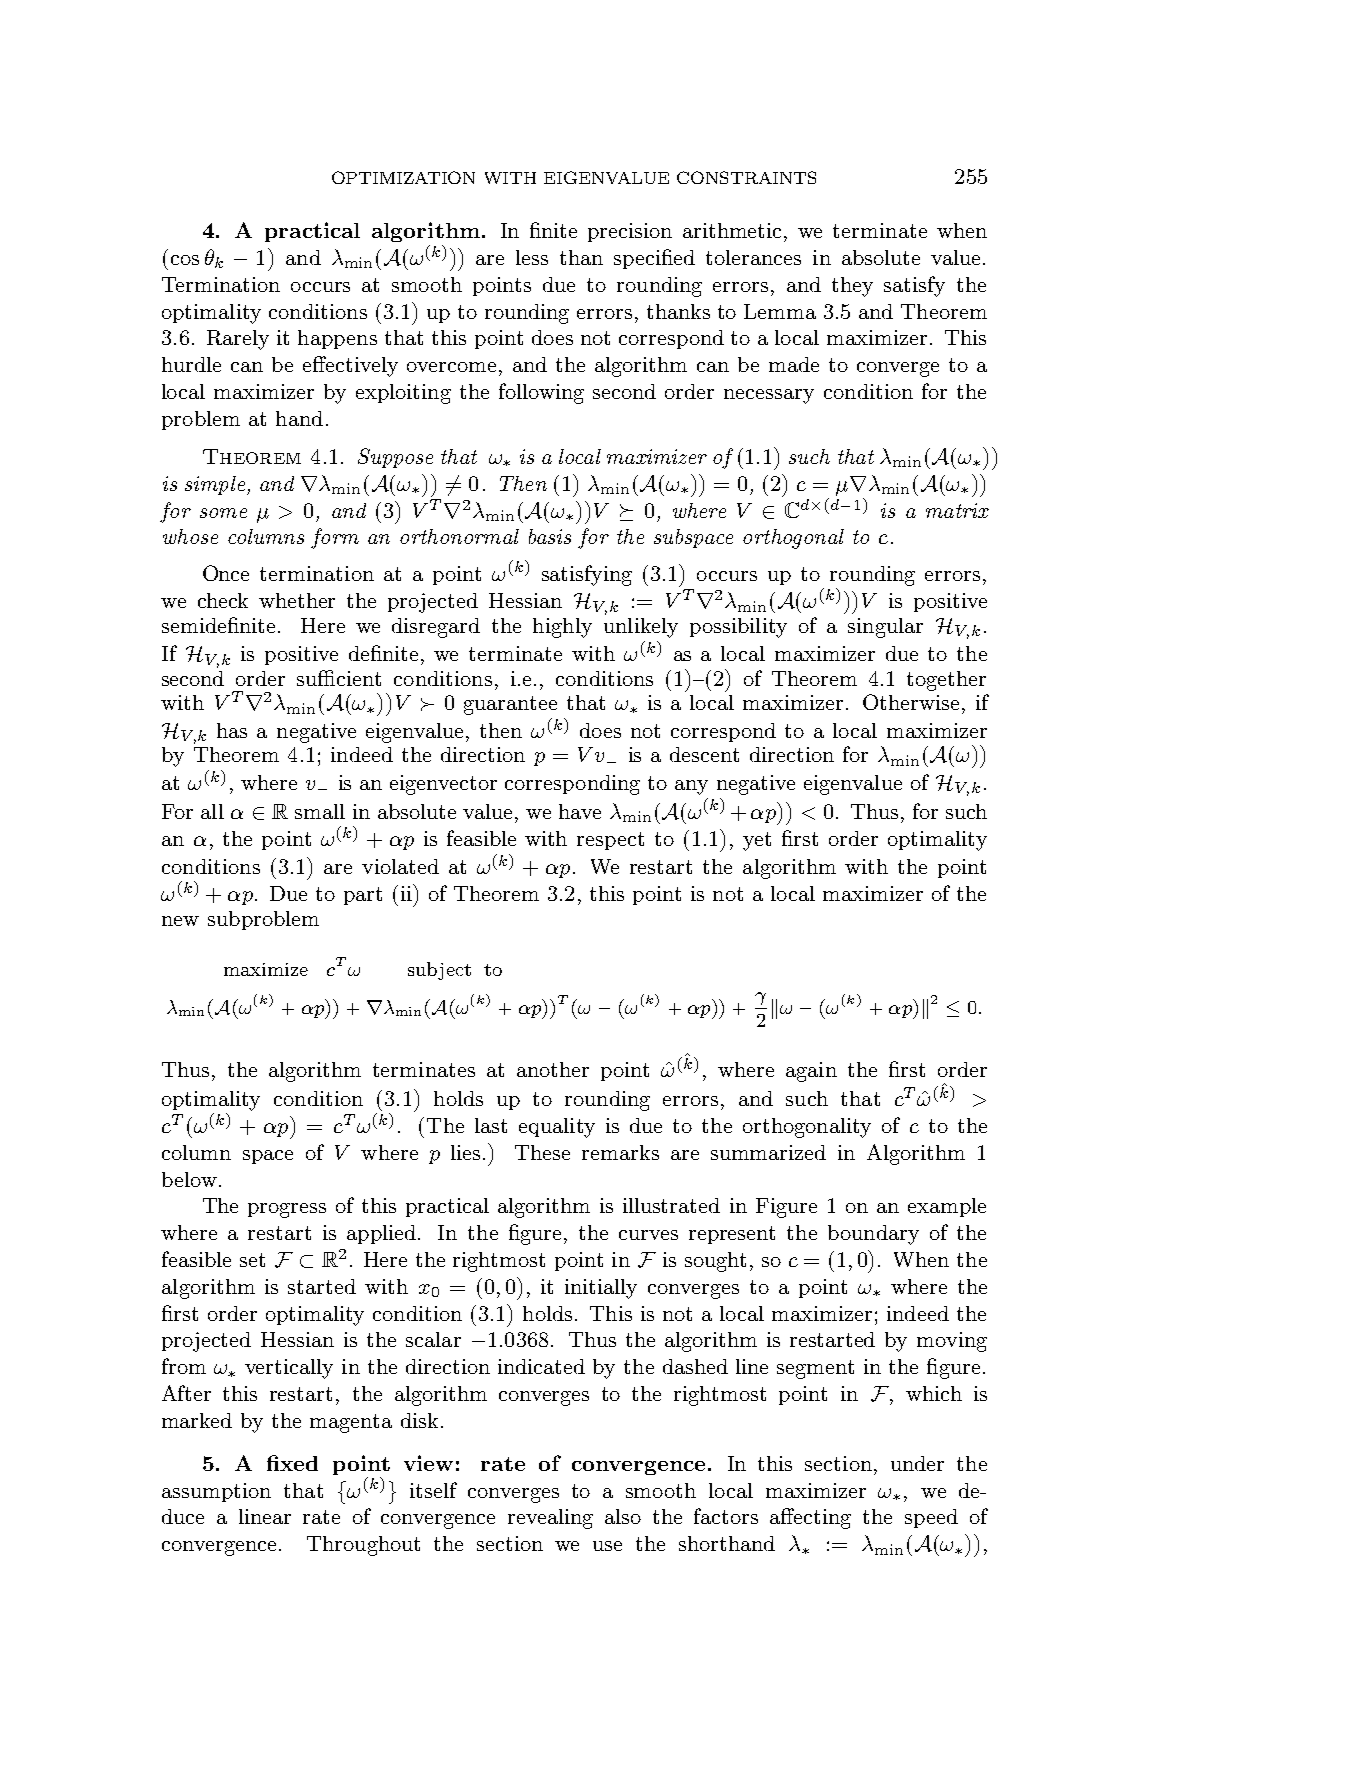 The image size is (1371, 1775). I want to click on small, so click(320, 811).
